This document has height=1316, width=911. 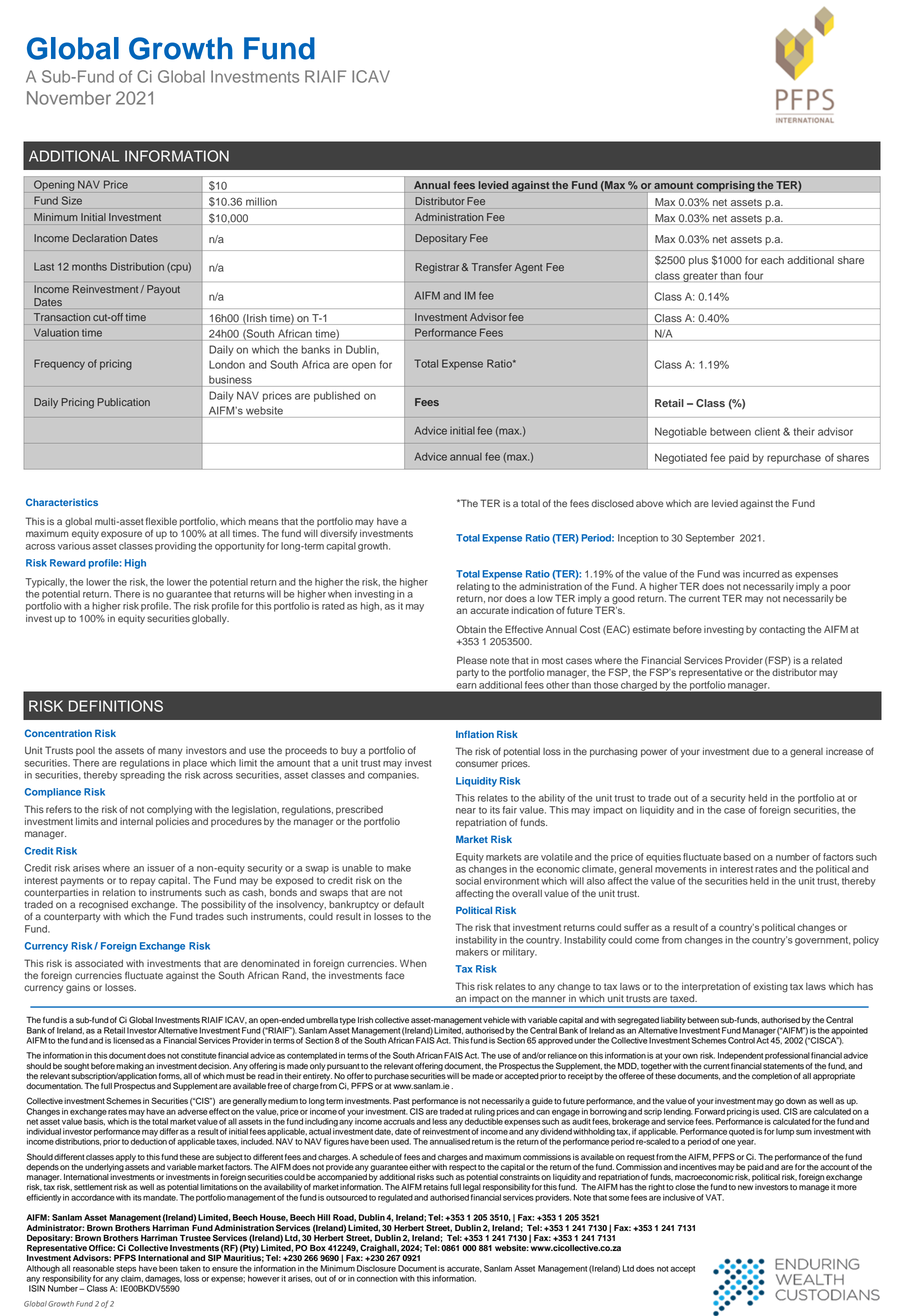 I want to click on Registrar, so click(x=437, y=268).
